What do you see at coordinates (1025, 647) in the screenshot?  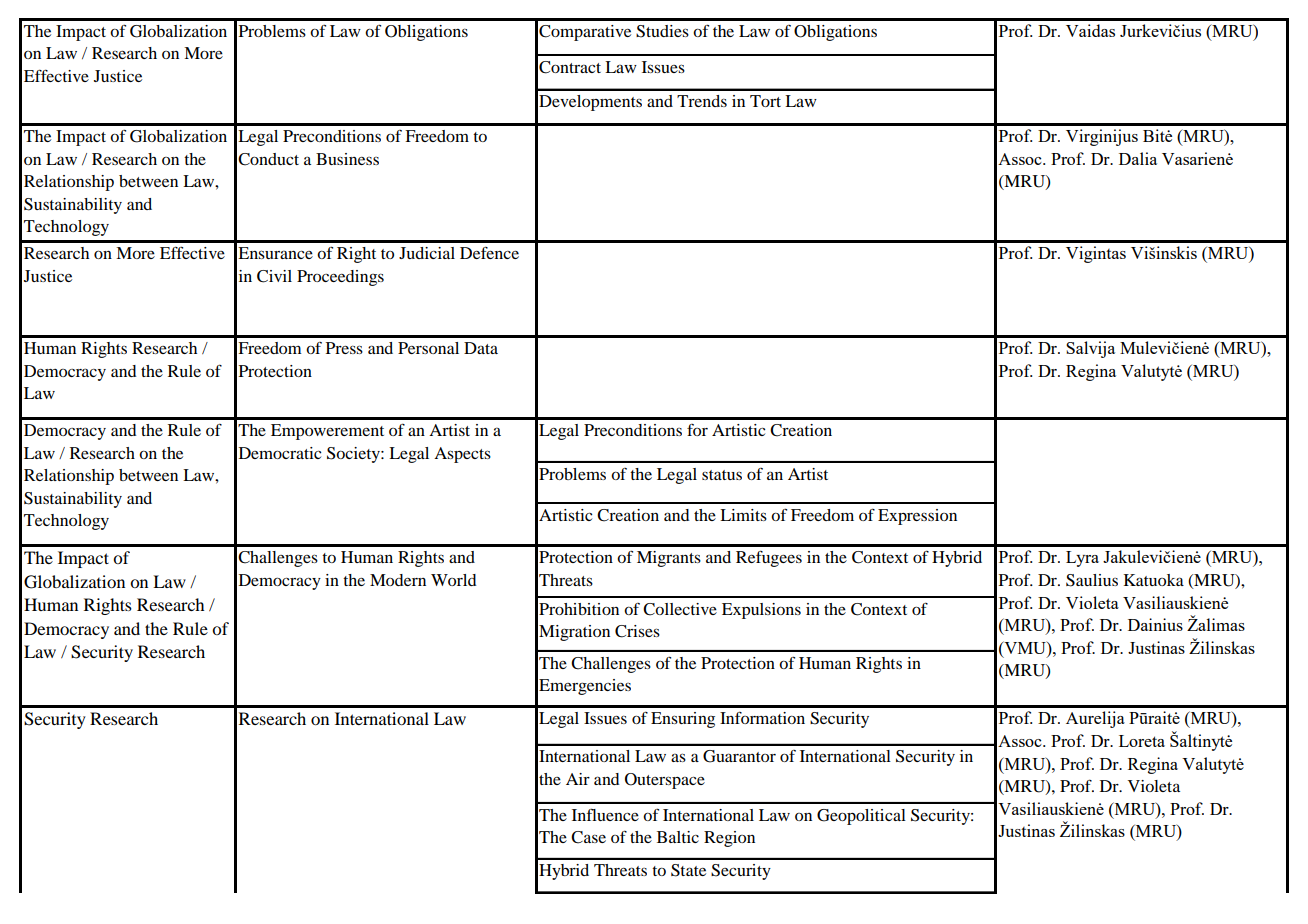 I see `VMU` at bounding box center [1025, 647].
